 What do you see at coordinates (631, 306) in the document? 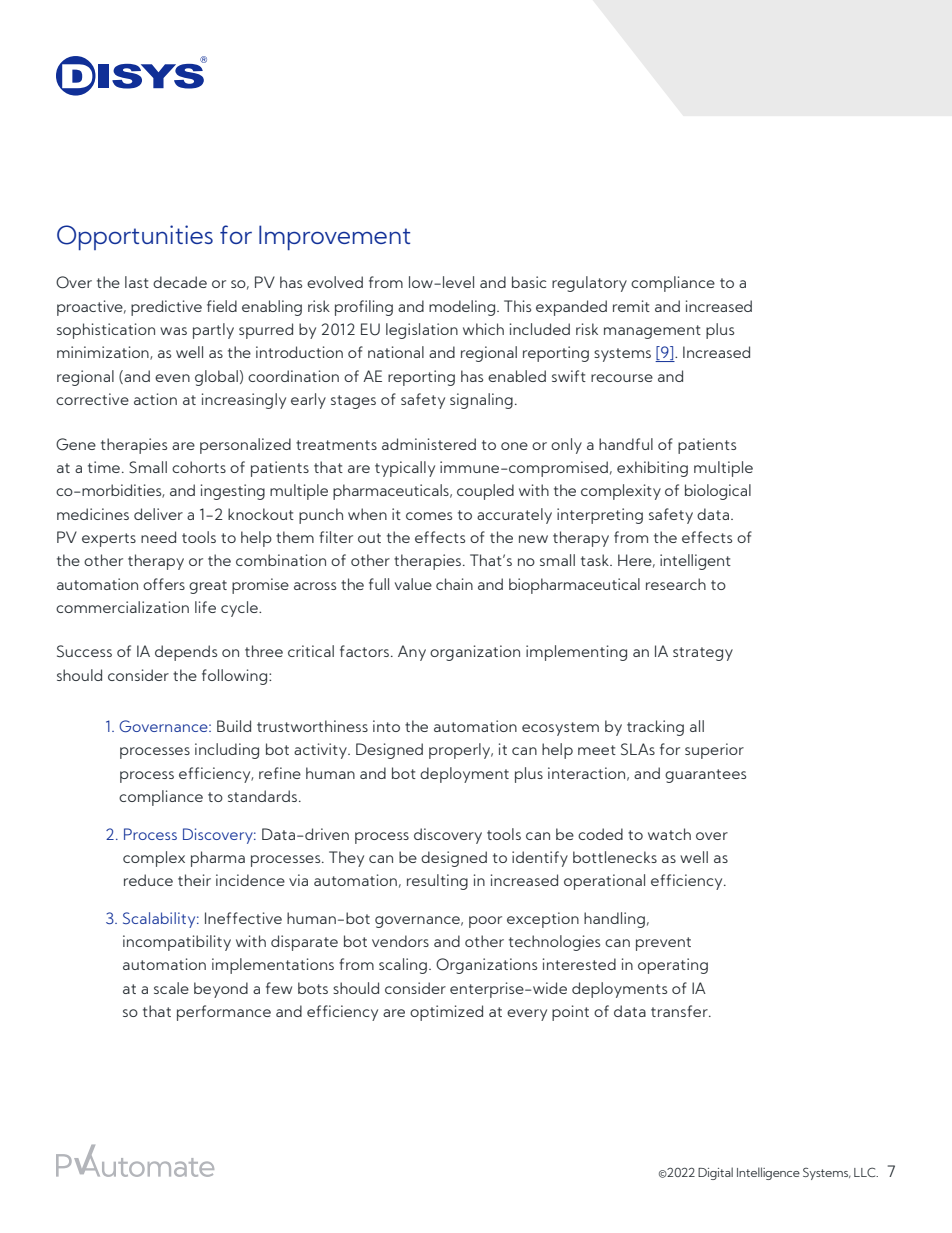
I see `remit` at bounding box center [631, 306].
